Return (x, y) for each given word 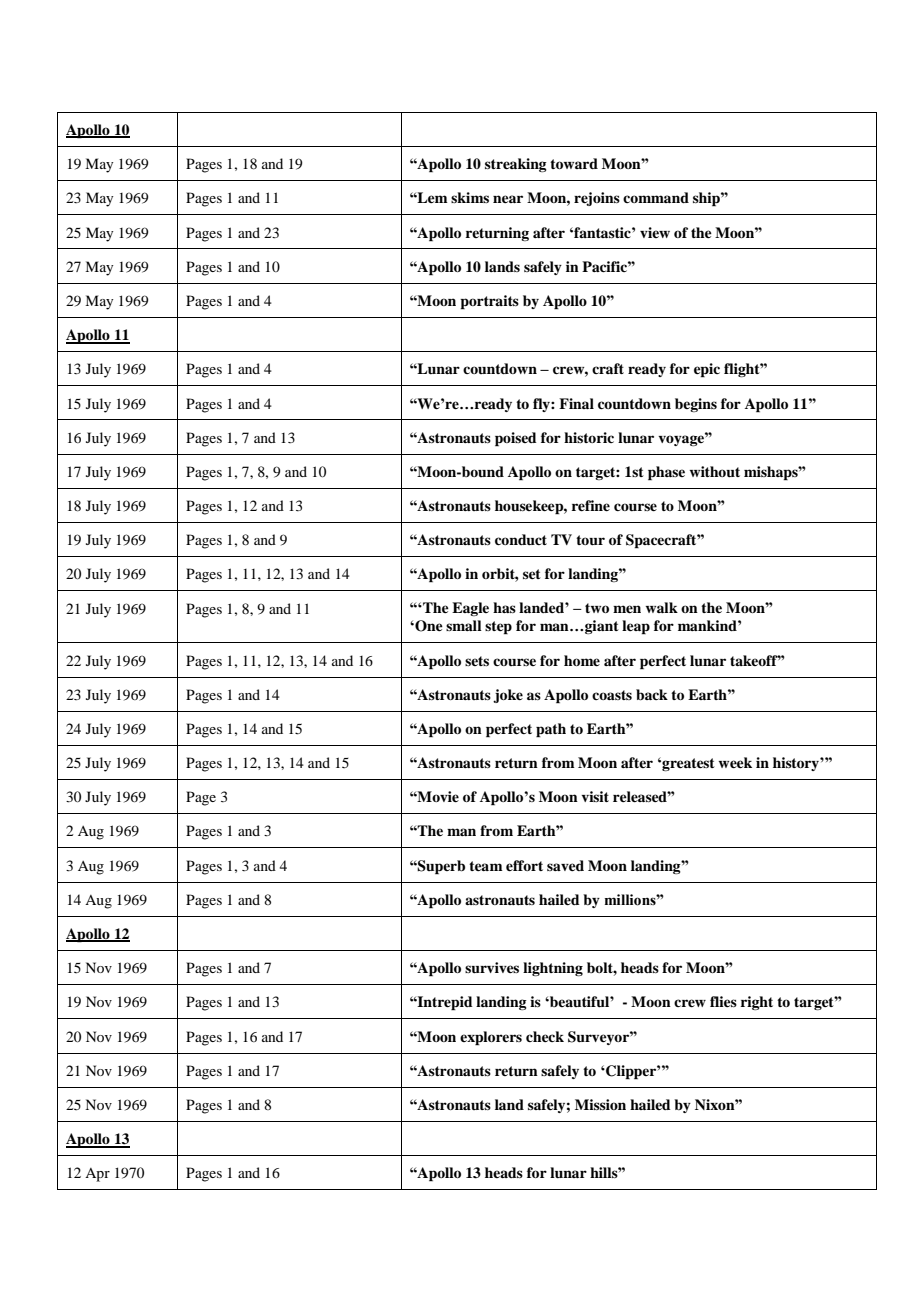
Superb (440, 867)
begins (696, 405)
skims (470, 197)
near (508, 199)
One (428, 626)
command (656, 197)
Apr (97, 1175)
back (652, 695)
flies (723, 1001)
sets (477, 661)
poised (516, 439)
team (486, 866)
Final (576, 403)
